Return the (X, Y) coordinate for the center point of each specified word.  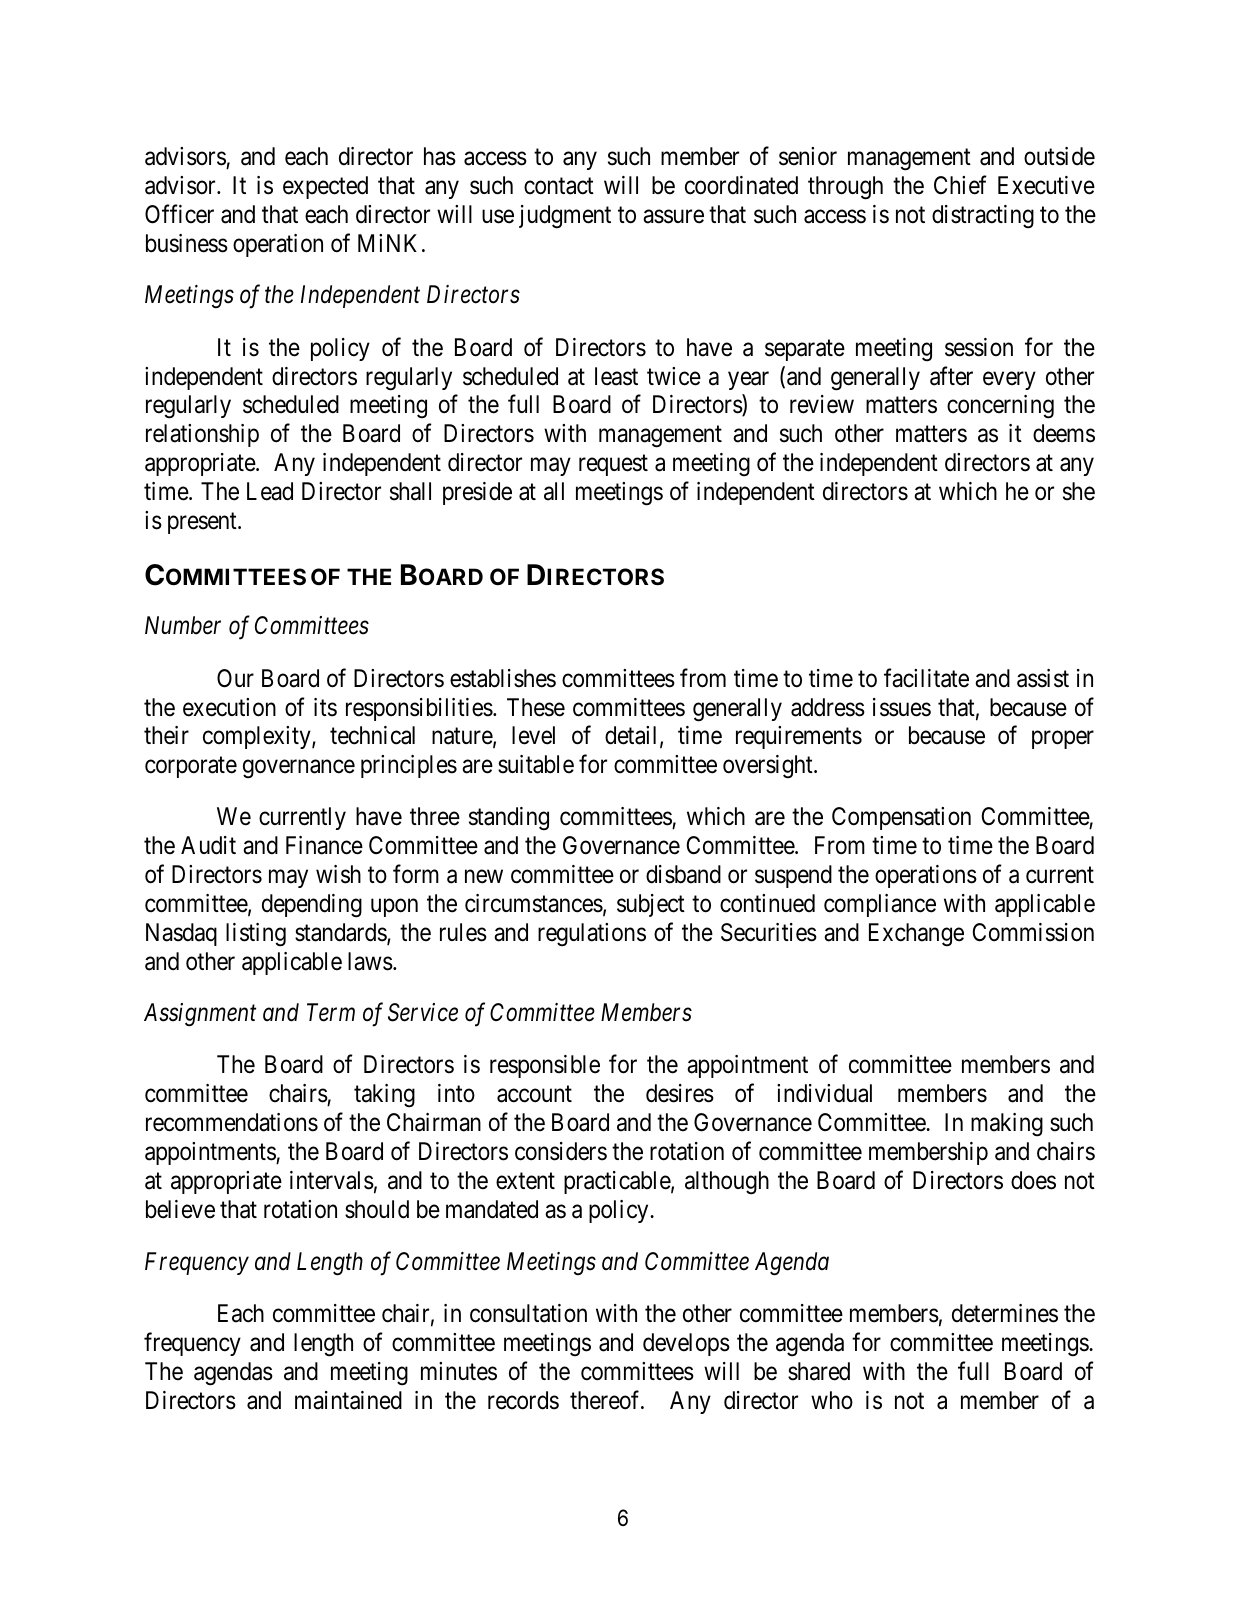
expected (325, 187)
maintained (348, 1400)
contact (559, 186)
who (832, 1400)
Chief (960, 185)
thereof (606, 1400)
